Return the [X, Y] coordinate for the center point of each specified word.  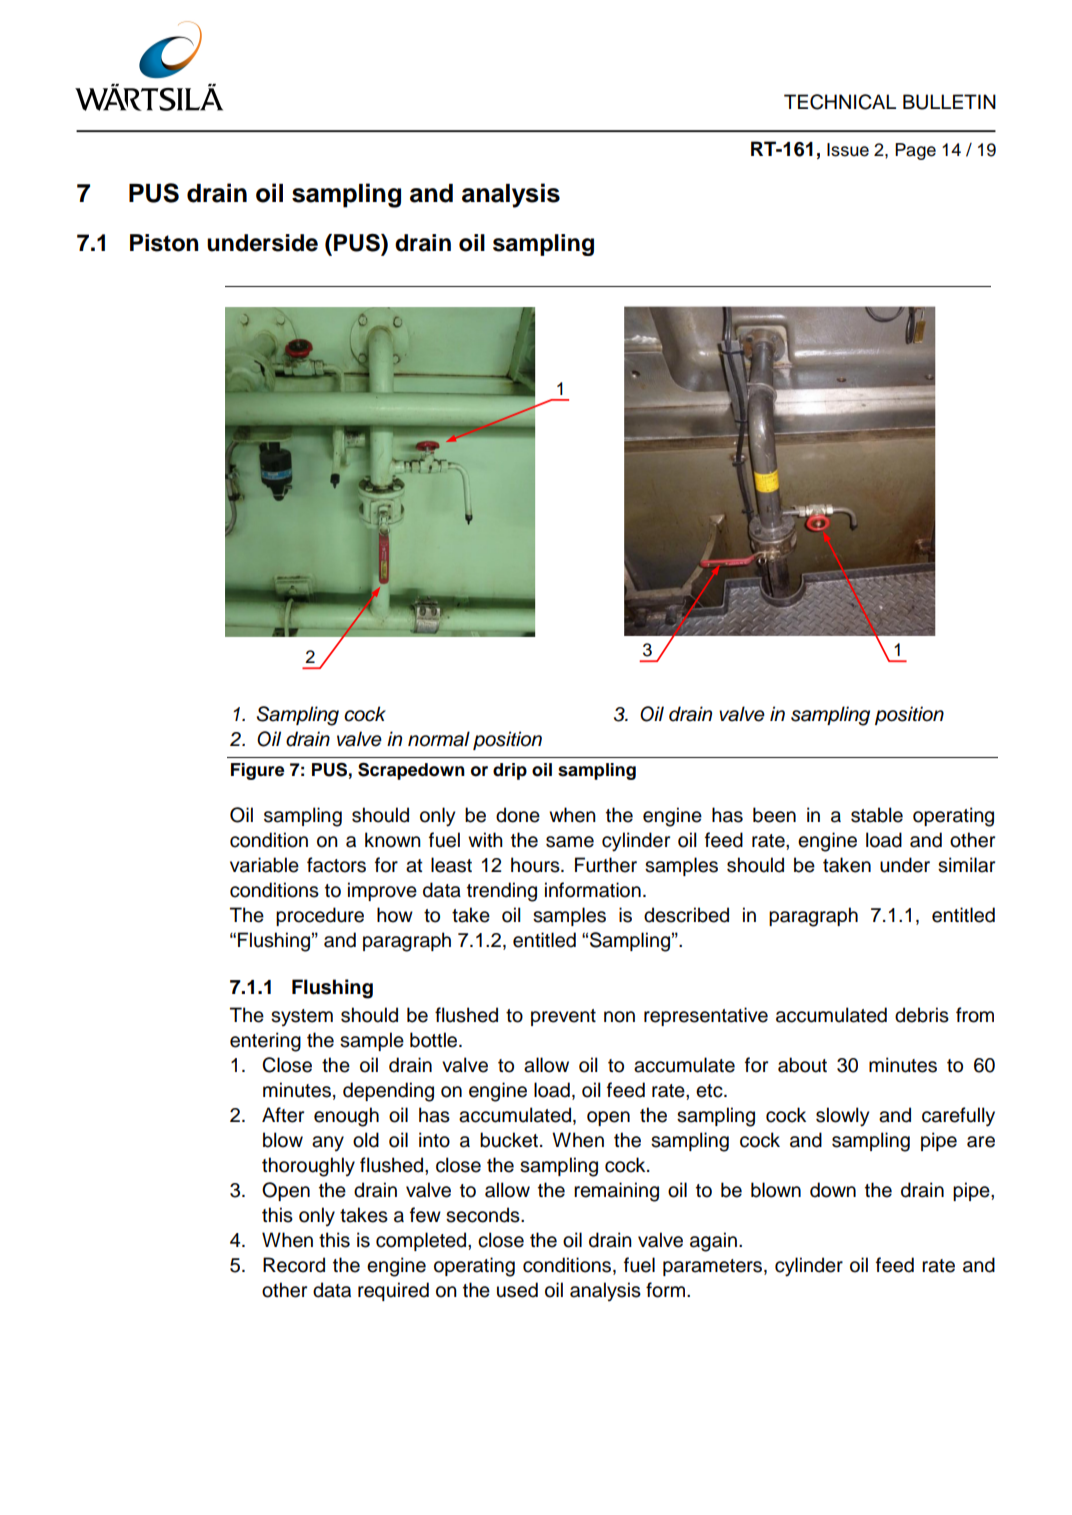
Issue [848, 150]
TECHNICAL [840, 102]
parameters [714, 1267]
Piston [164, 243]
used [517, 1290]
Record [294, 1265]
